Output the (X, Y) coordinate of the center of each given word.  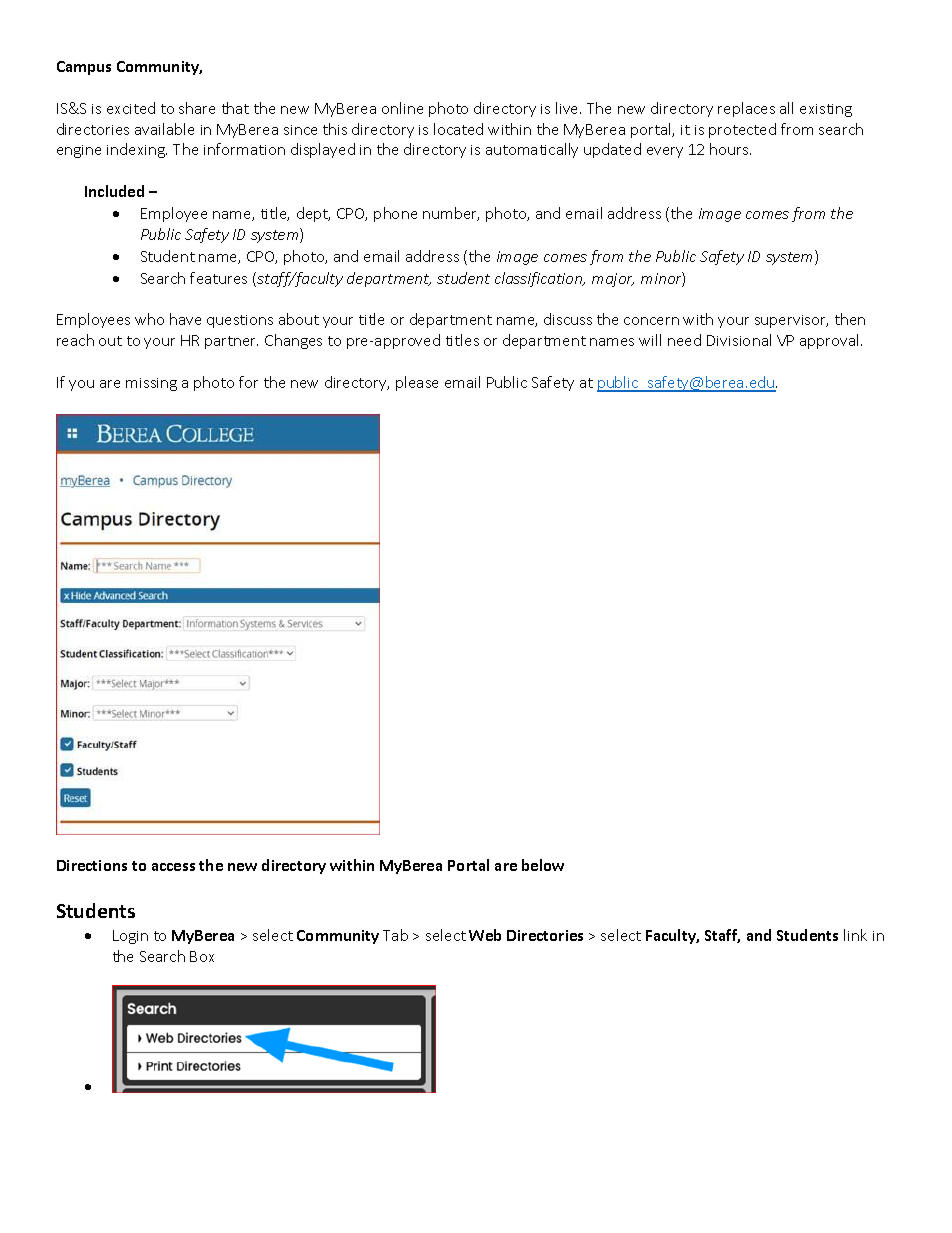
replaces (746, 109)
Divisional (739, 340)
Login (130, 937)
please (417, 383)
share (197, 108)
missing (151, 384)
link (855, 935)
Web (485, 935)
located (458, 129)
